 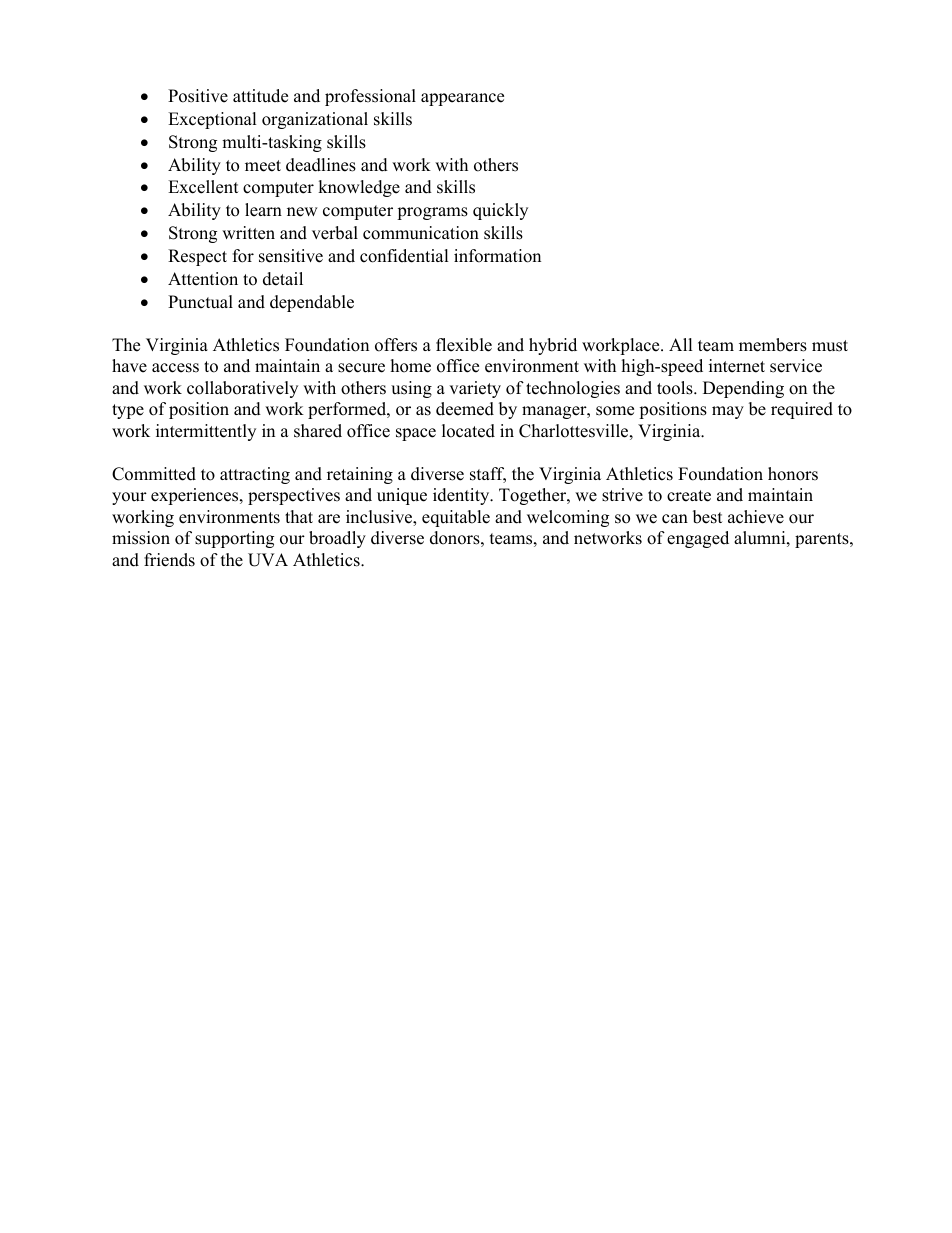 I want to click on staff, so click(x=488, y=475).
